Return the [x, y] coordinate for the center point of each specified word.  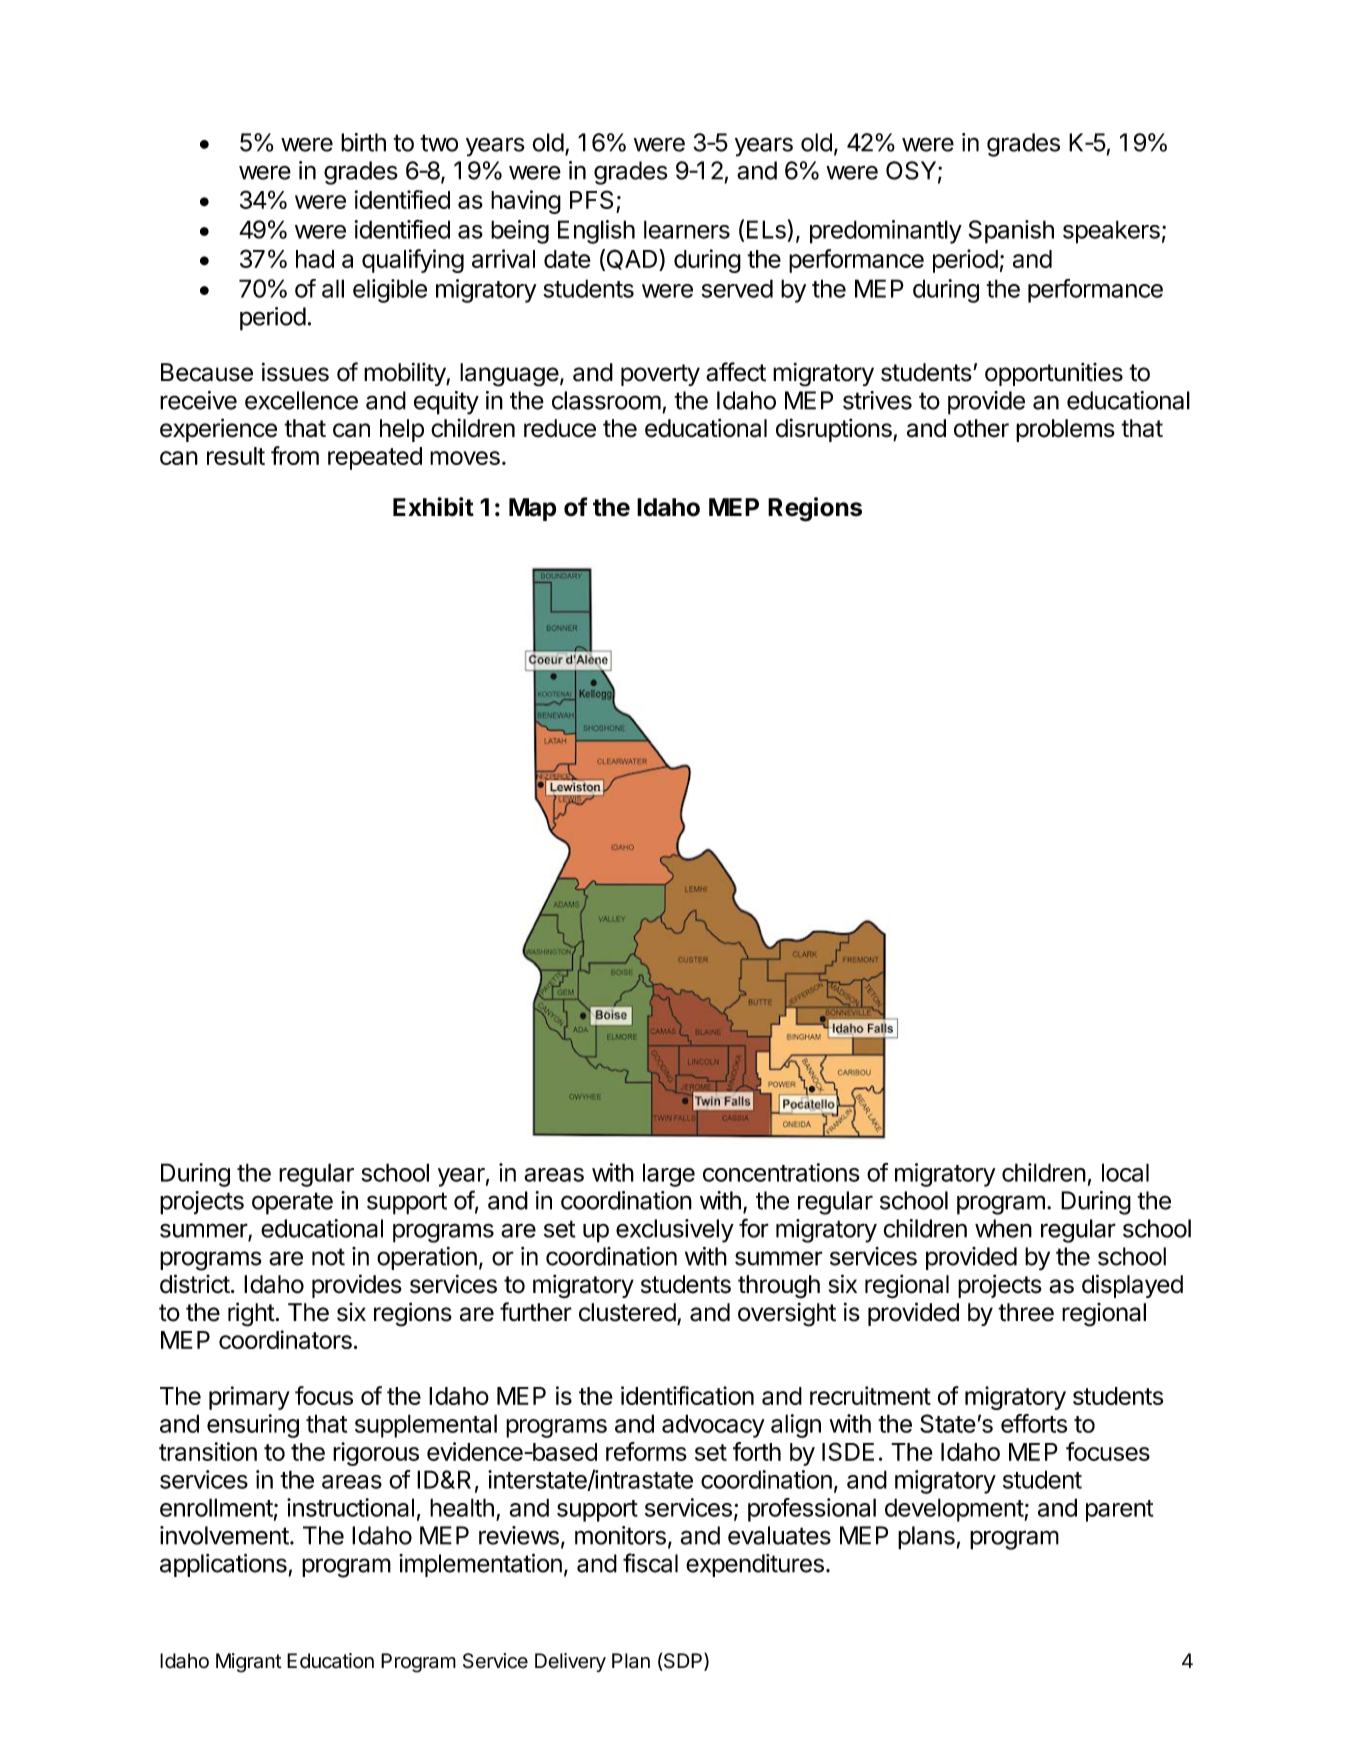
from [295, 455]
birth [363, 142]
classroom [606, 400]
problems [1065, 430]
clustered [627, 1312]
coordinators [285, 1339]
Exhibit [433, 507]
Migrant [249, 1663]
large [669, 1175]
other [981, 428]
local [1125, 1172]
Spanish [1011, 232]
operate [292, 1203]
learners [687, 229]
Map [532, 509]
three [1026, 1312]
